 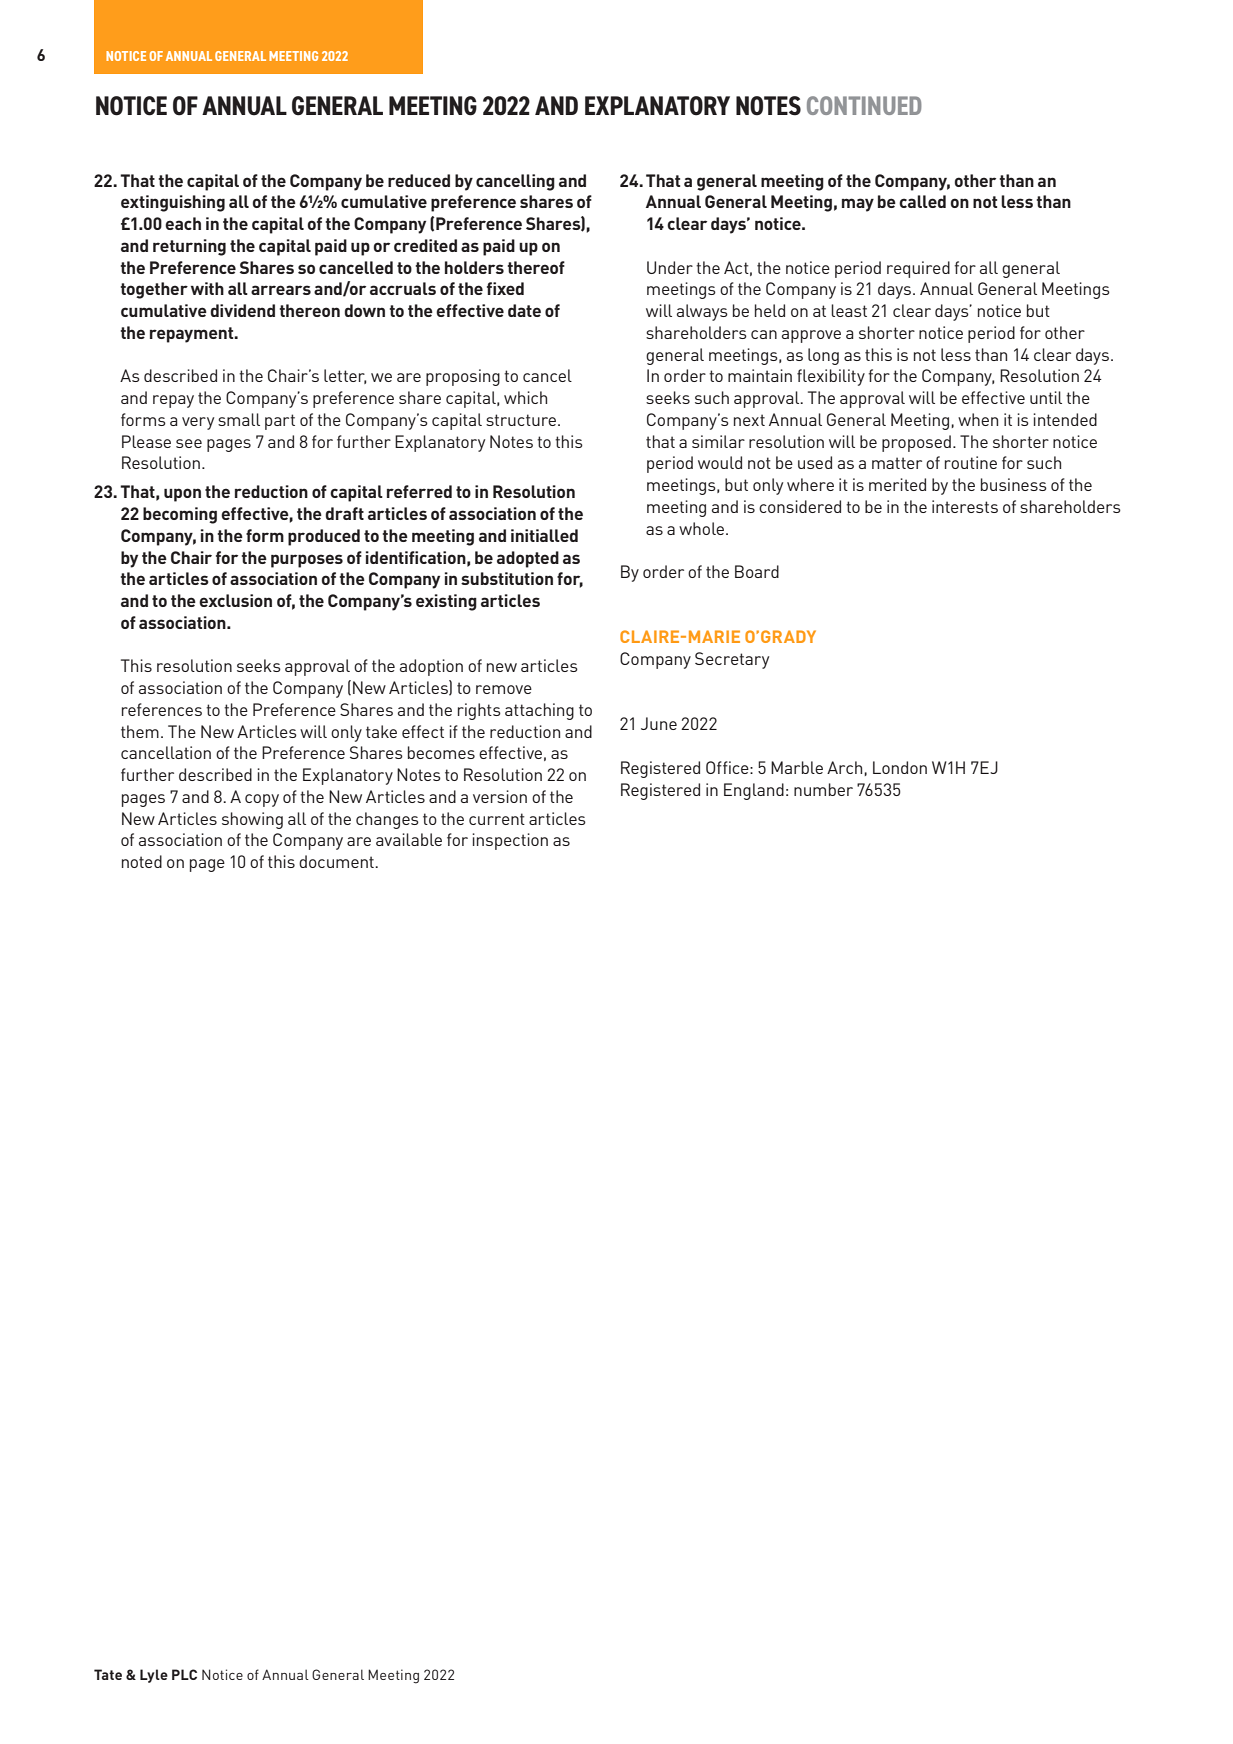 I want to click on PLC, so click(x=184, y=1674).
